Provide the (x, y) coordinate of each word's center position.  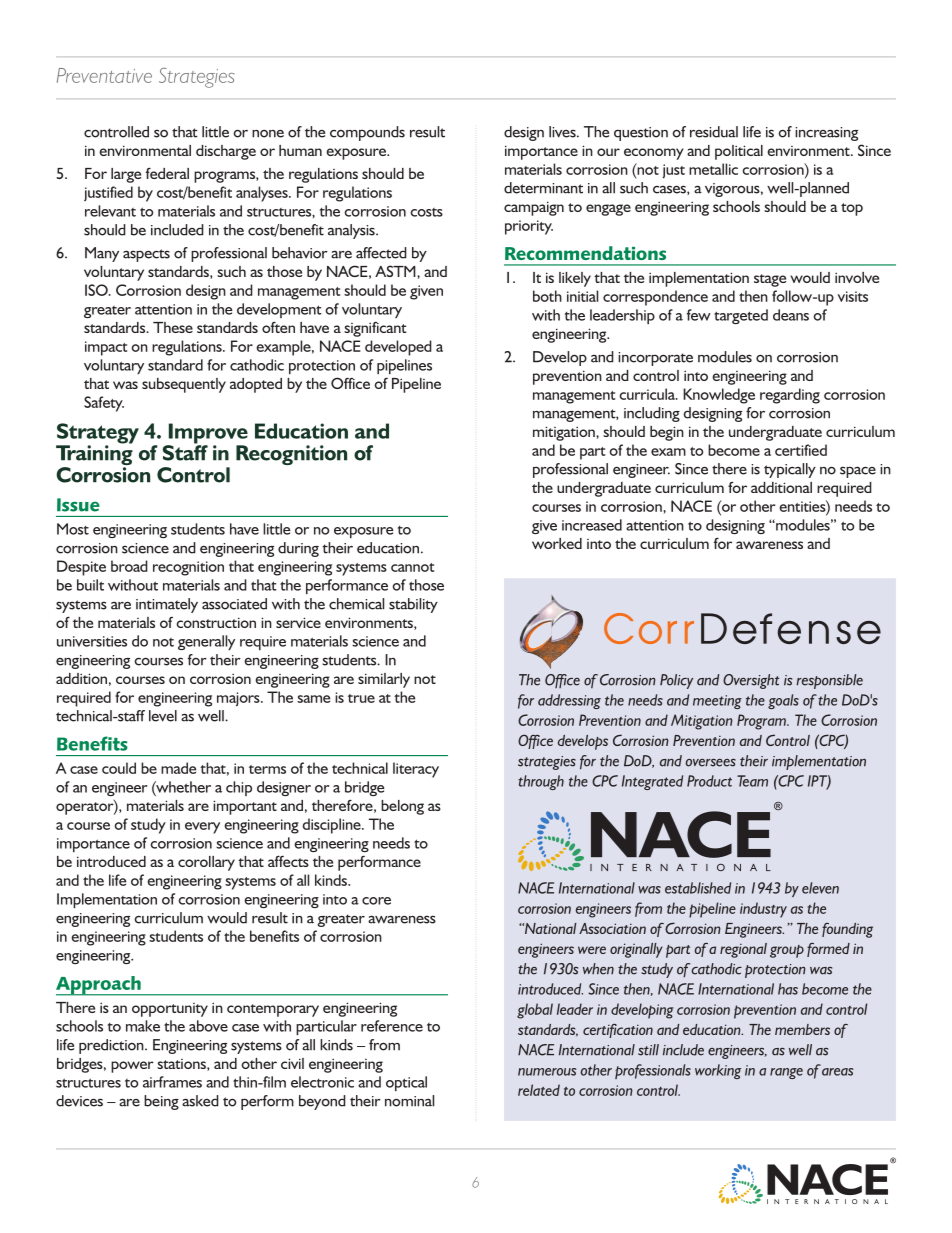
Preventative (104, 75)
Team (752, 781)
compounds (367, 133)
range (786, 1073)
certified (801, 450)
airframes (172, 1082)
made (178, 768)
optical (406, 1083)
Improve (207, 434)
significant (375, 329)
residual (714, 132)
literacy (416, 770)
